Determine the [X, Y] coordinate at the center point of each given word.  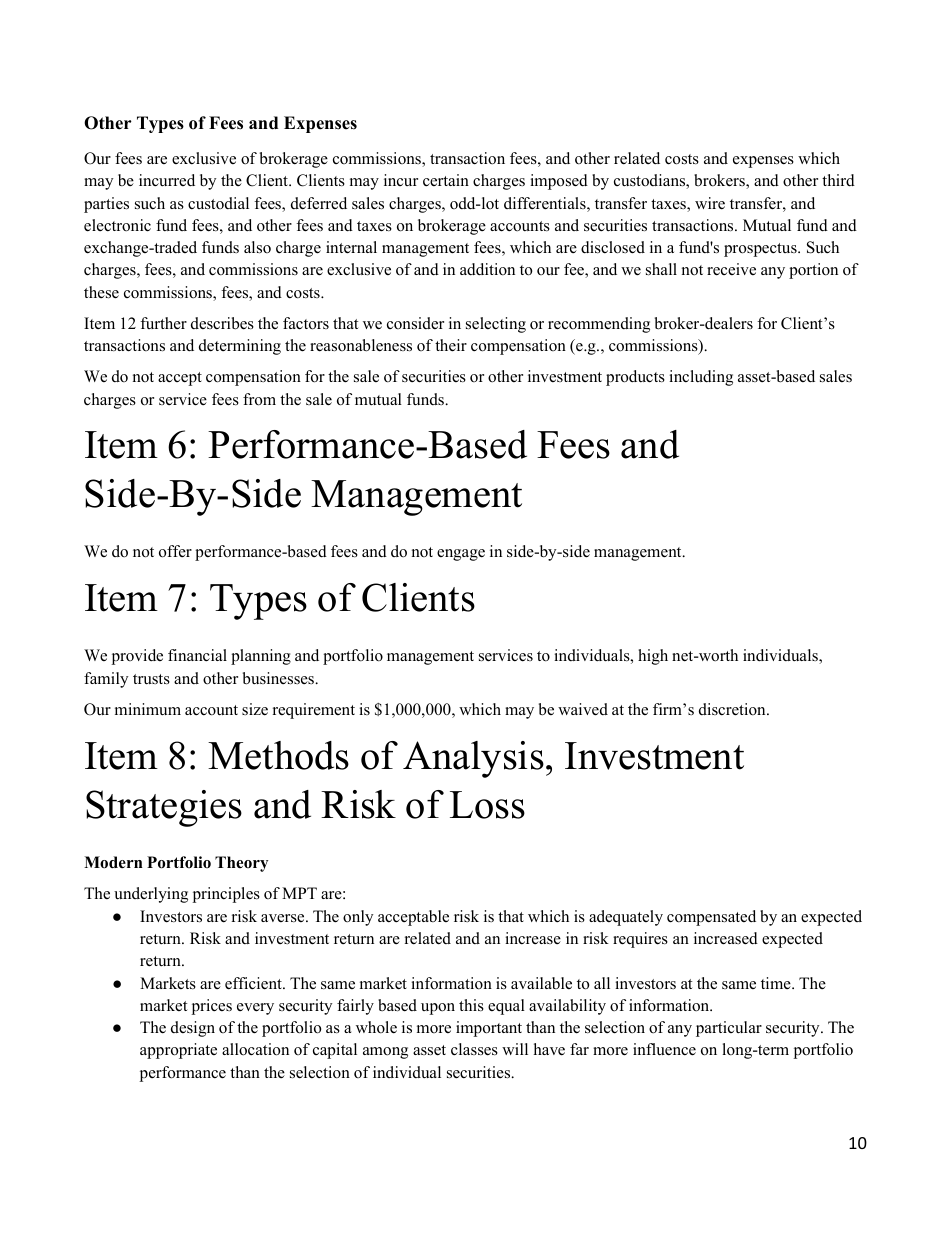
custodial [218, 203]
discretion [733, 709]
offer [175, 551]
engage [461, 555]
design [193, 1029]
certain [446, 180]
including [701, 378]
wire [710, 203]
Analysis [473, 759]
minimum [148, 709]
